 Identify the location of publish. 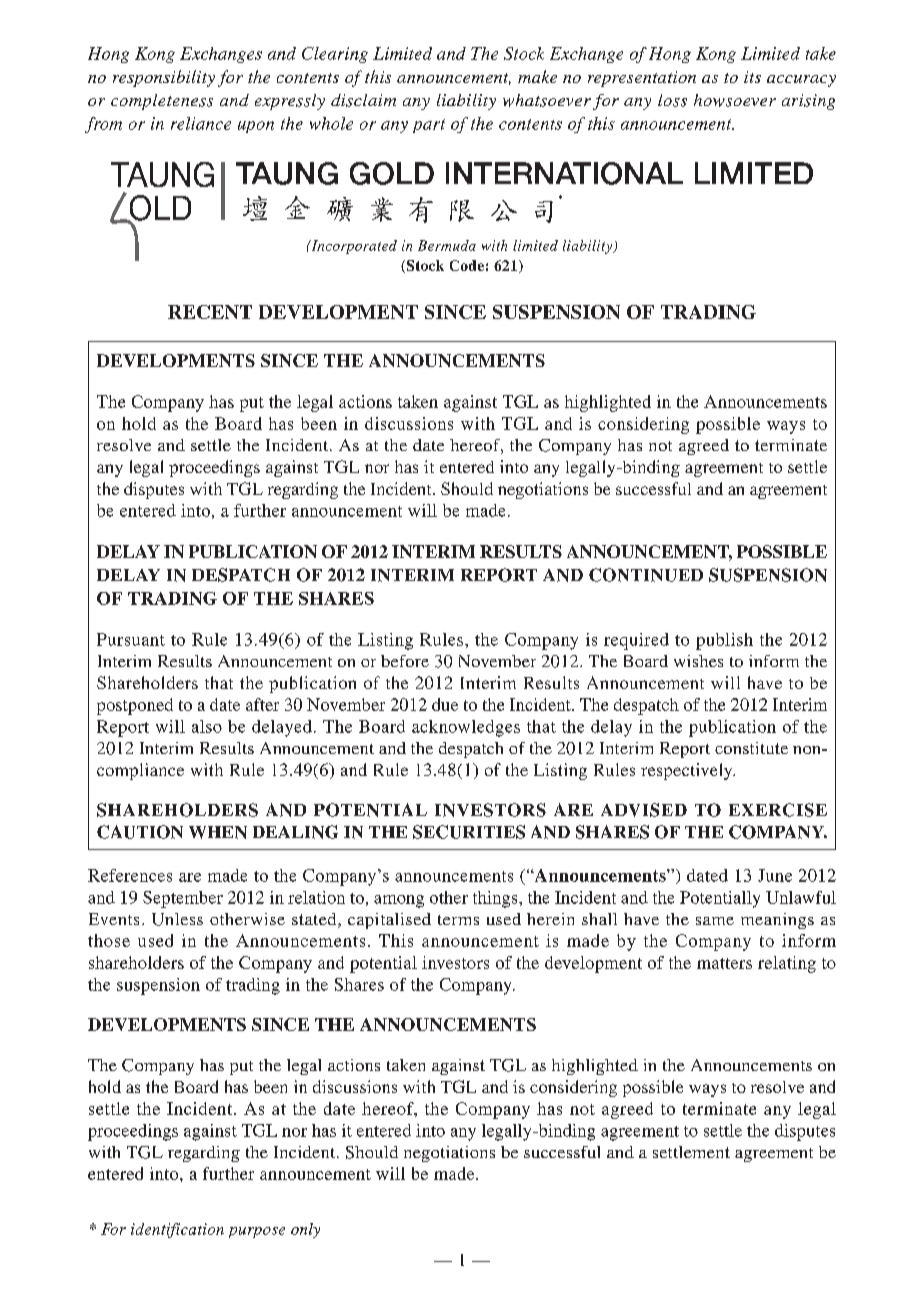
(724, 641).
